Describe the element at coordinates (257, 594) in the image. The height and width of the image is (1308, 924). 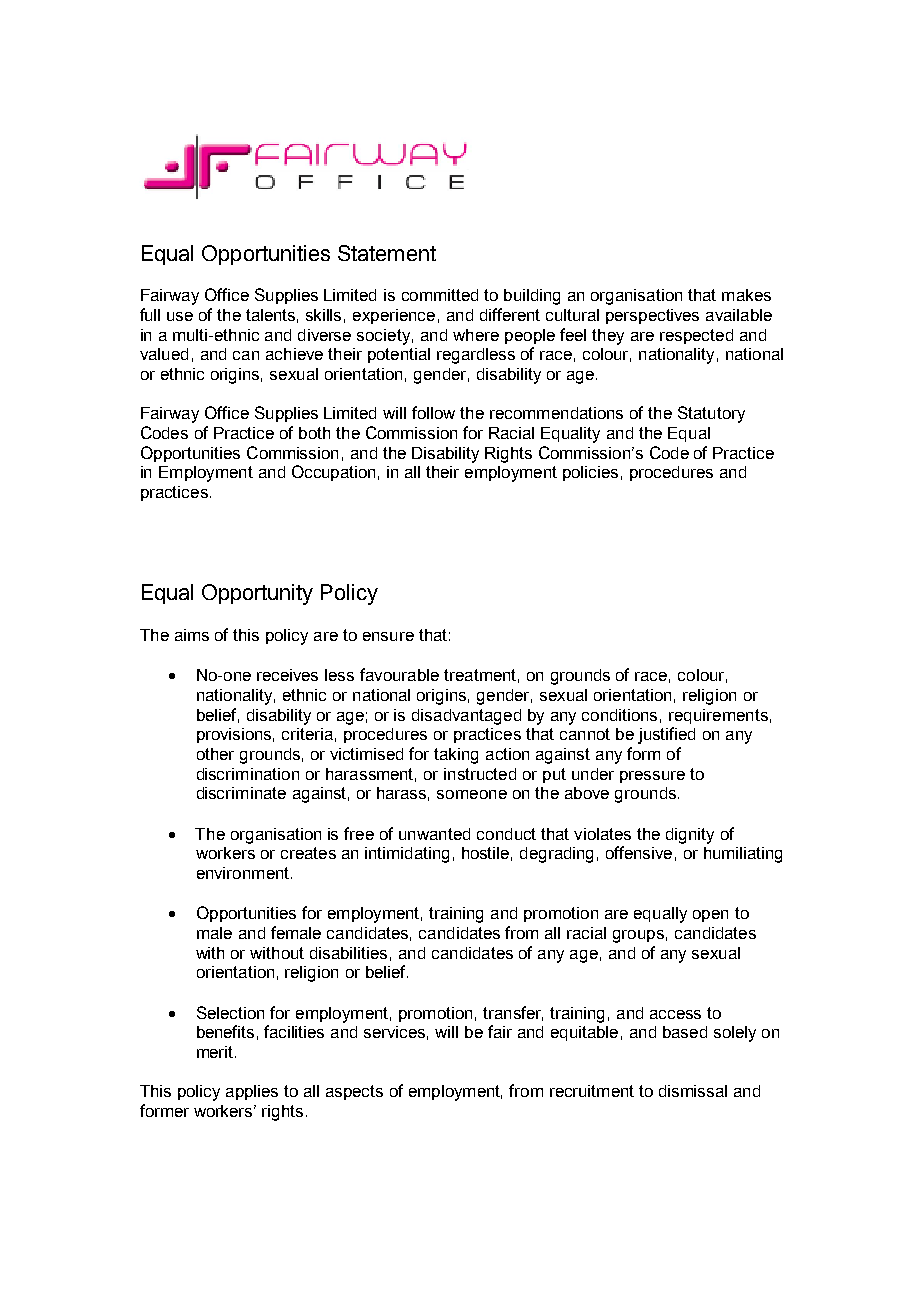
I see `Opportunity` at that location.
